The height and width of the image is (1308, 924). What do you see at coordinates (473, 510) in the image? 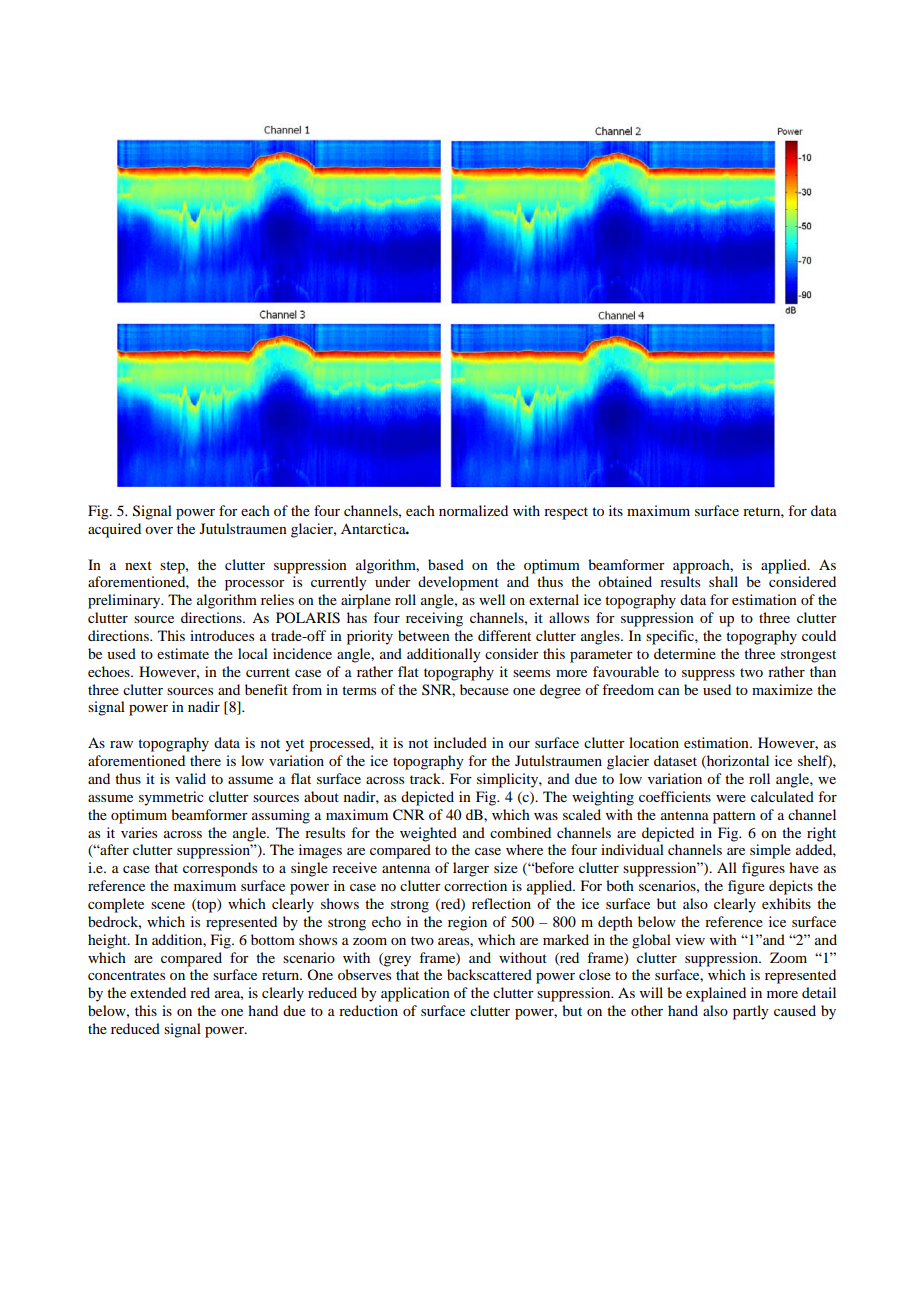
I see `normalized` at bounding box center [473, 510].
